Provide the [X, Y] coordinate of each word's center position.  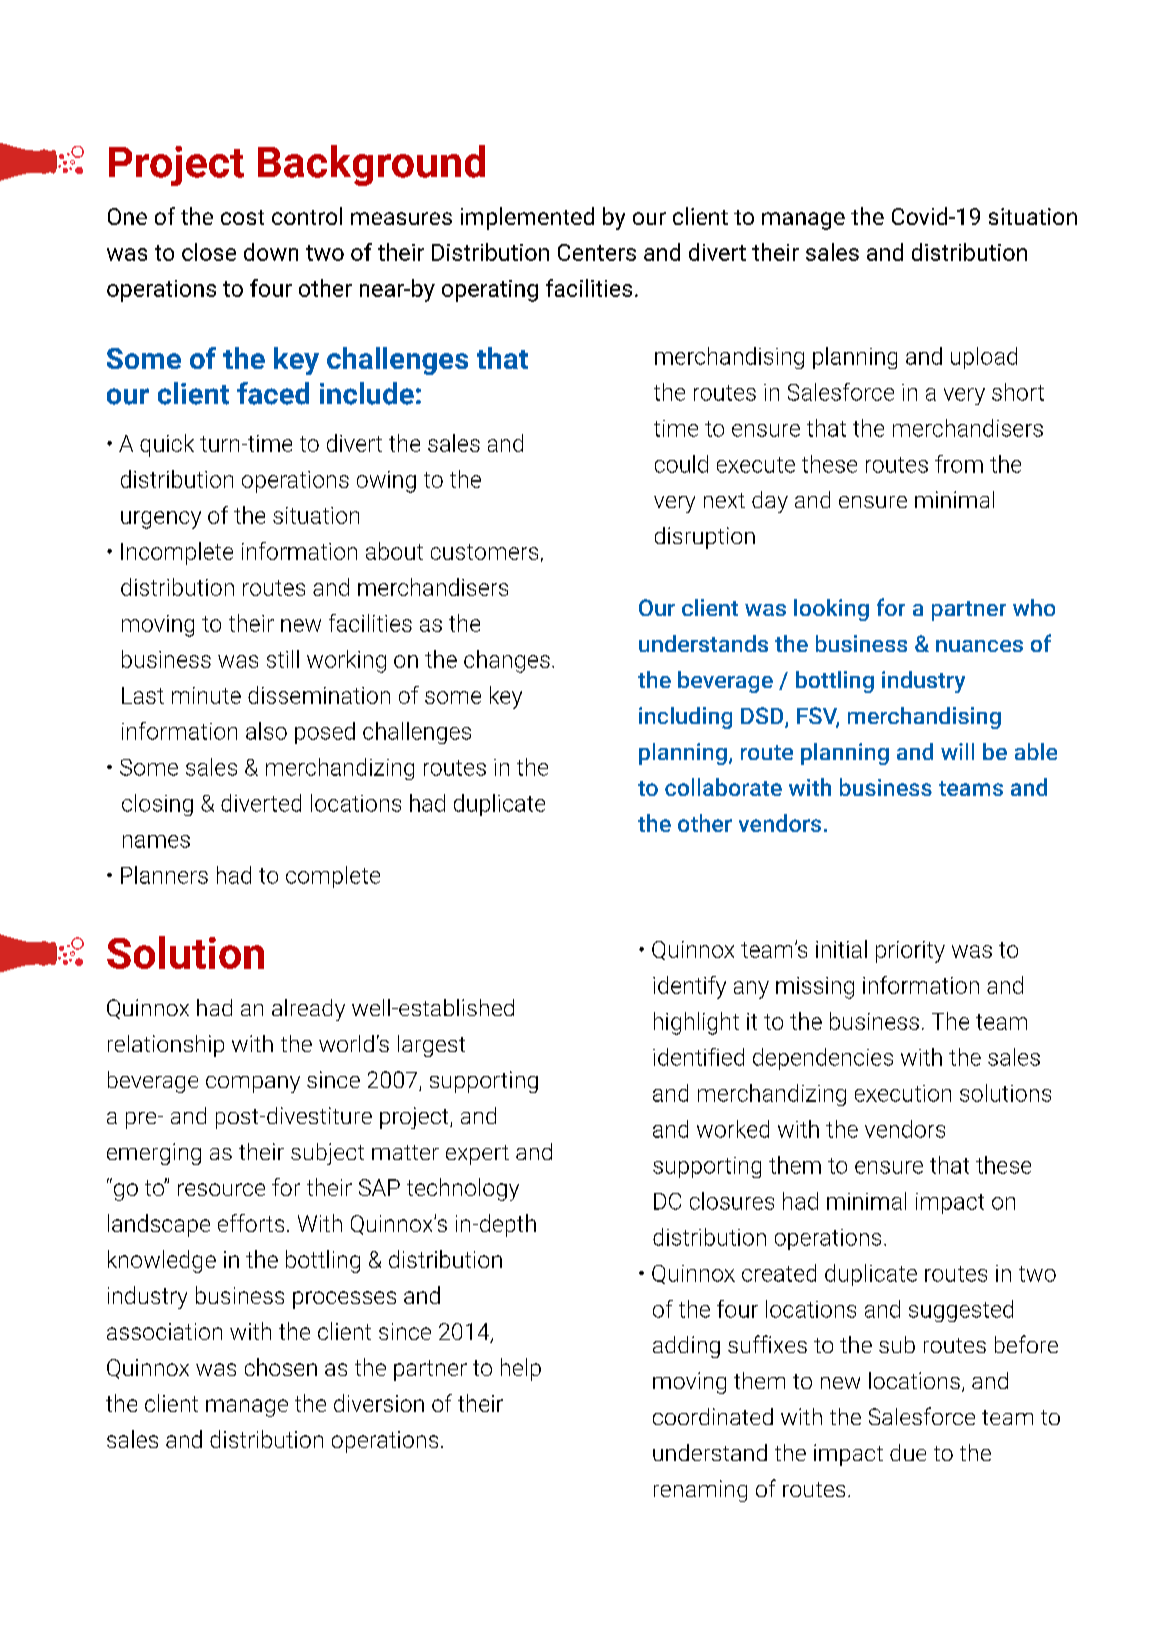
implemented [527, 218]
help [521, 1369]
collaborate [723, 787]
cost [242, 217]
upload [984, 358]
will [957, 751]
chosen [281, 1367]
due [908, 1452]
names [156, 841]
